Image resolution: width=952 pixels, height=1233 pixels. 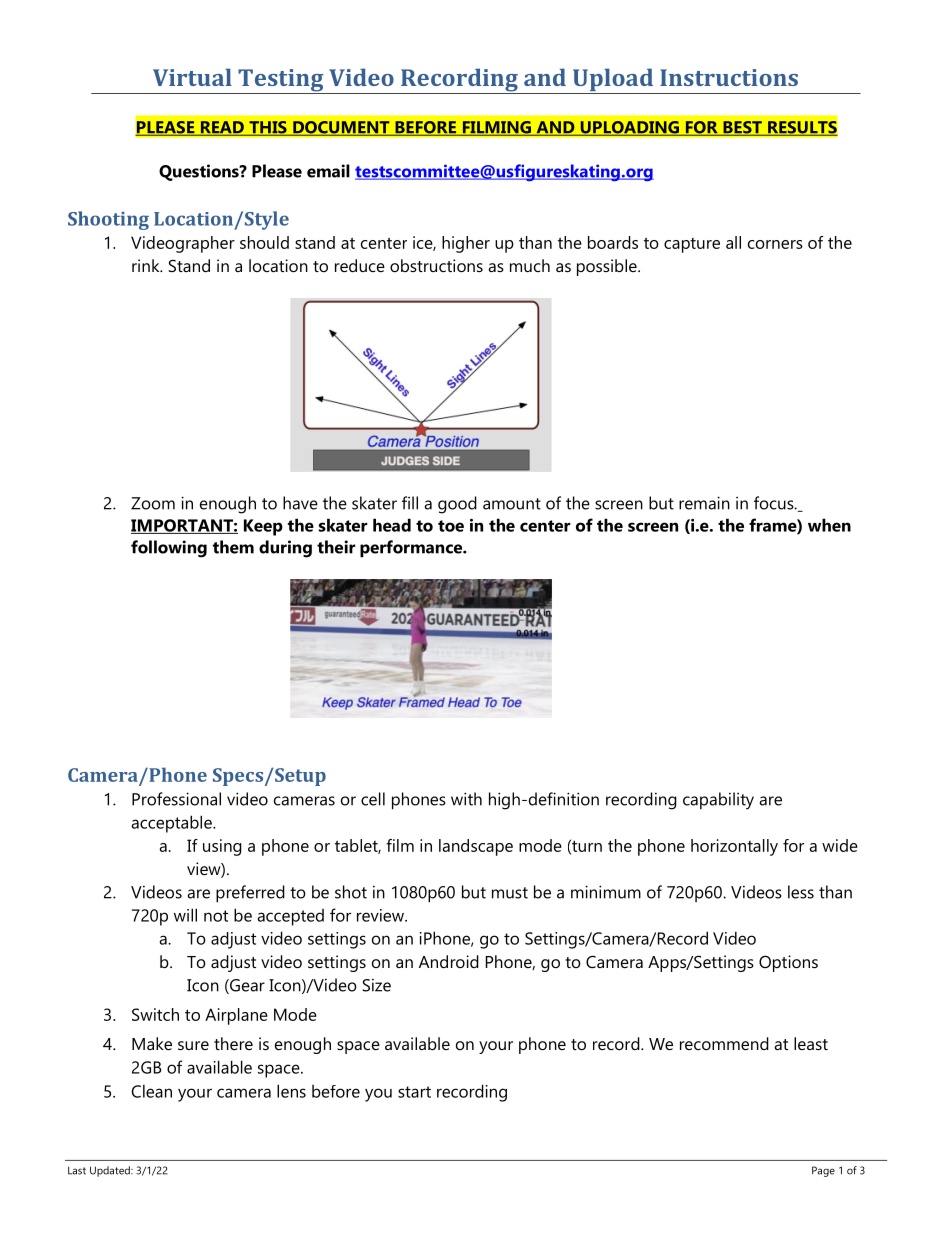 What do you see at coordinates (151, 1091) in the screenshot?
I see `Clean` at bounding box center [151, 1091].
